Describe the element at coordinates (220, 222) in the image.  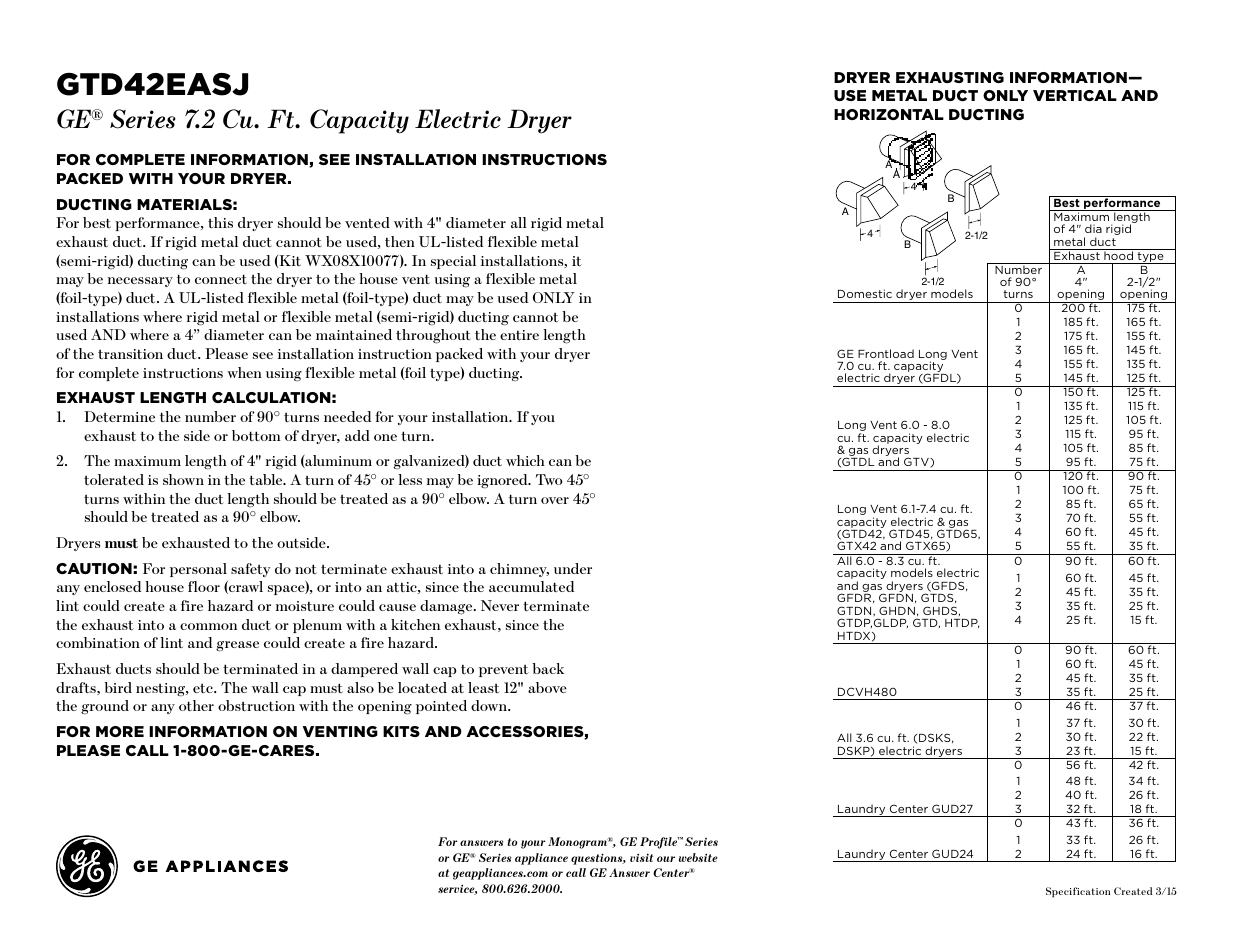
I see `this` at that location.
